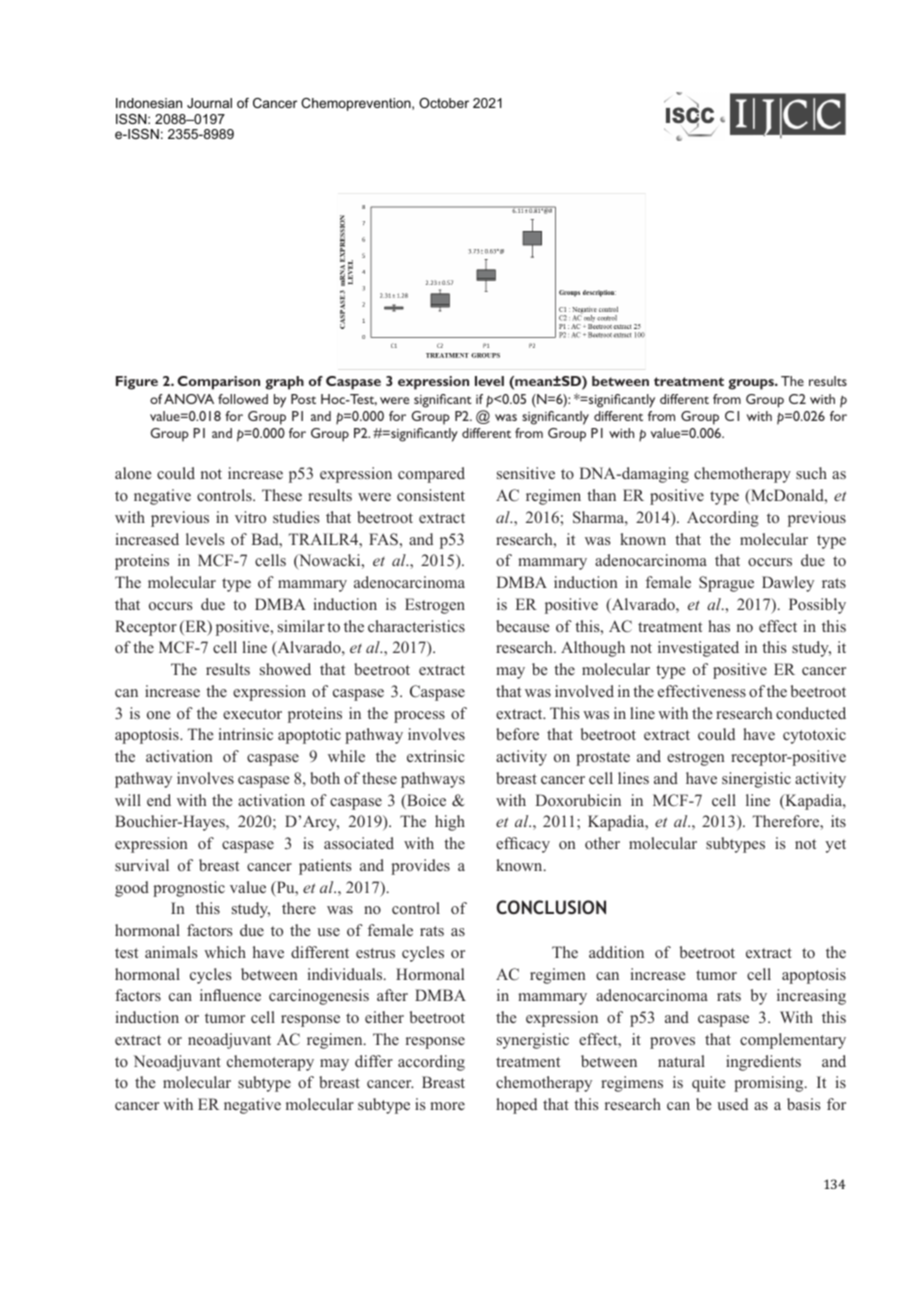 This screenshot has height=1308, width=924. What do you see at coordinates (250, 517) in the screenshot?
I see `vitro` at bounding box center [250, 517].
